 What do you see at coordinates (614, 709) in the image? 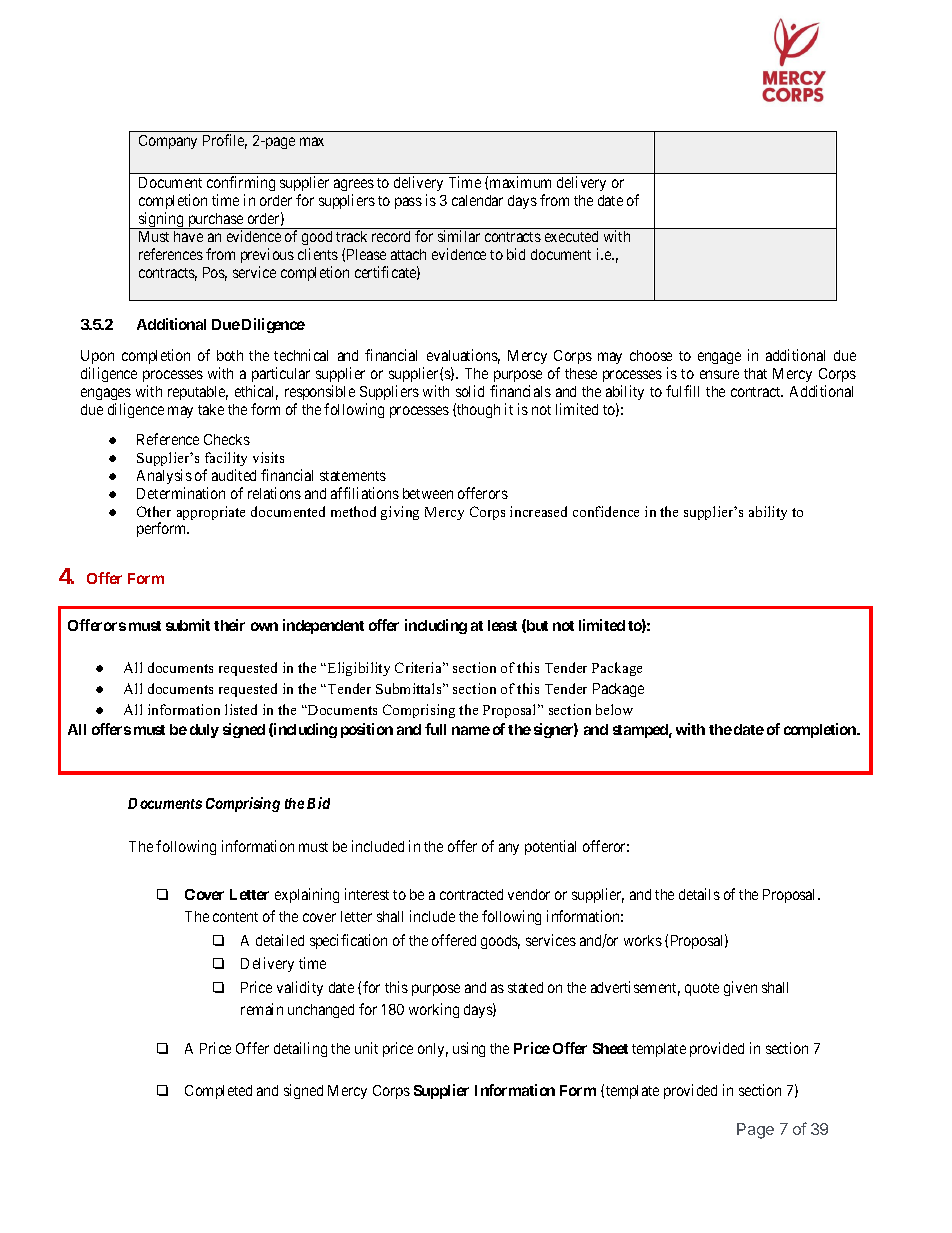
I see `below` at bounding box center [614, 709].
